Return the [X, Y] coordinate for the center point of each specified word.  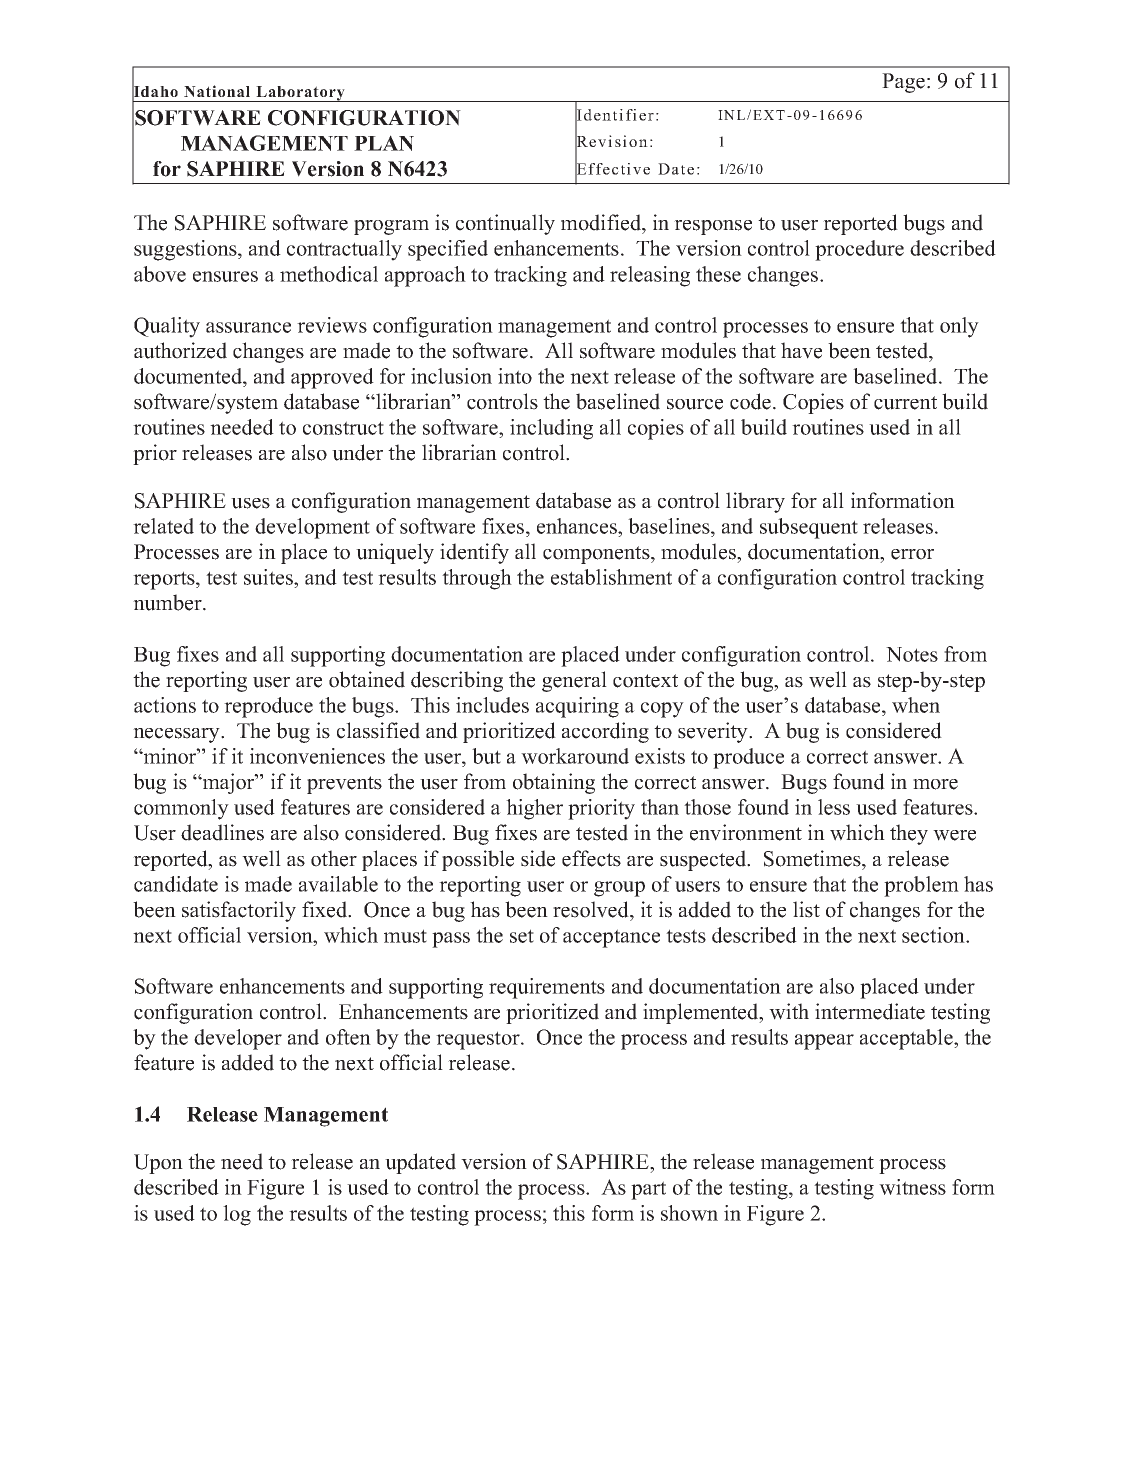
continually [505, 224]
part [648, 1190]
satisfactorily [239, 911]
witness [912, 1187]
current [905, 403]
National [217, 91]
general [574, 681]
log [237, 1215]
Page [903, 83]
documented [189, 376]
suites [269, 577]
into [515, 376]
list [806, 909]
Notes [912, 654]
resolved [592, 909]
